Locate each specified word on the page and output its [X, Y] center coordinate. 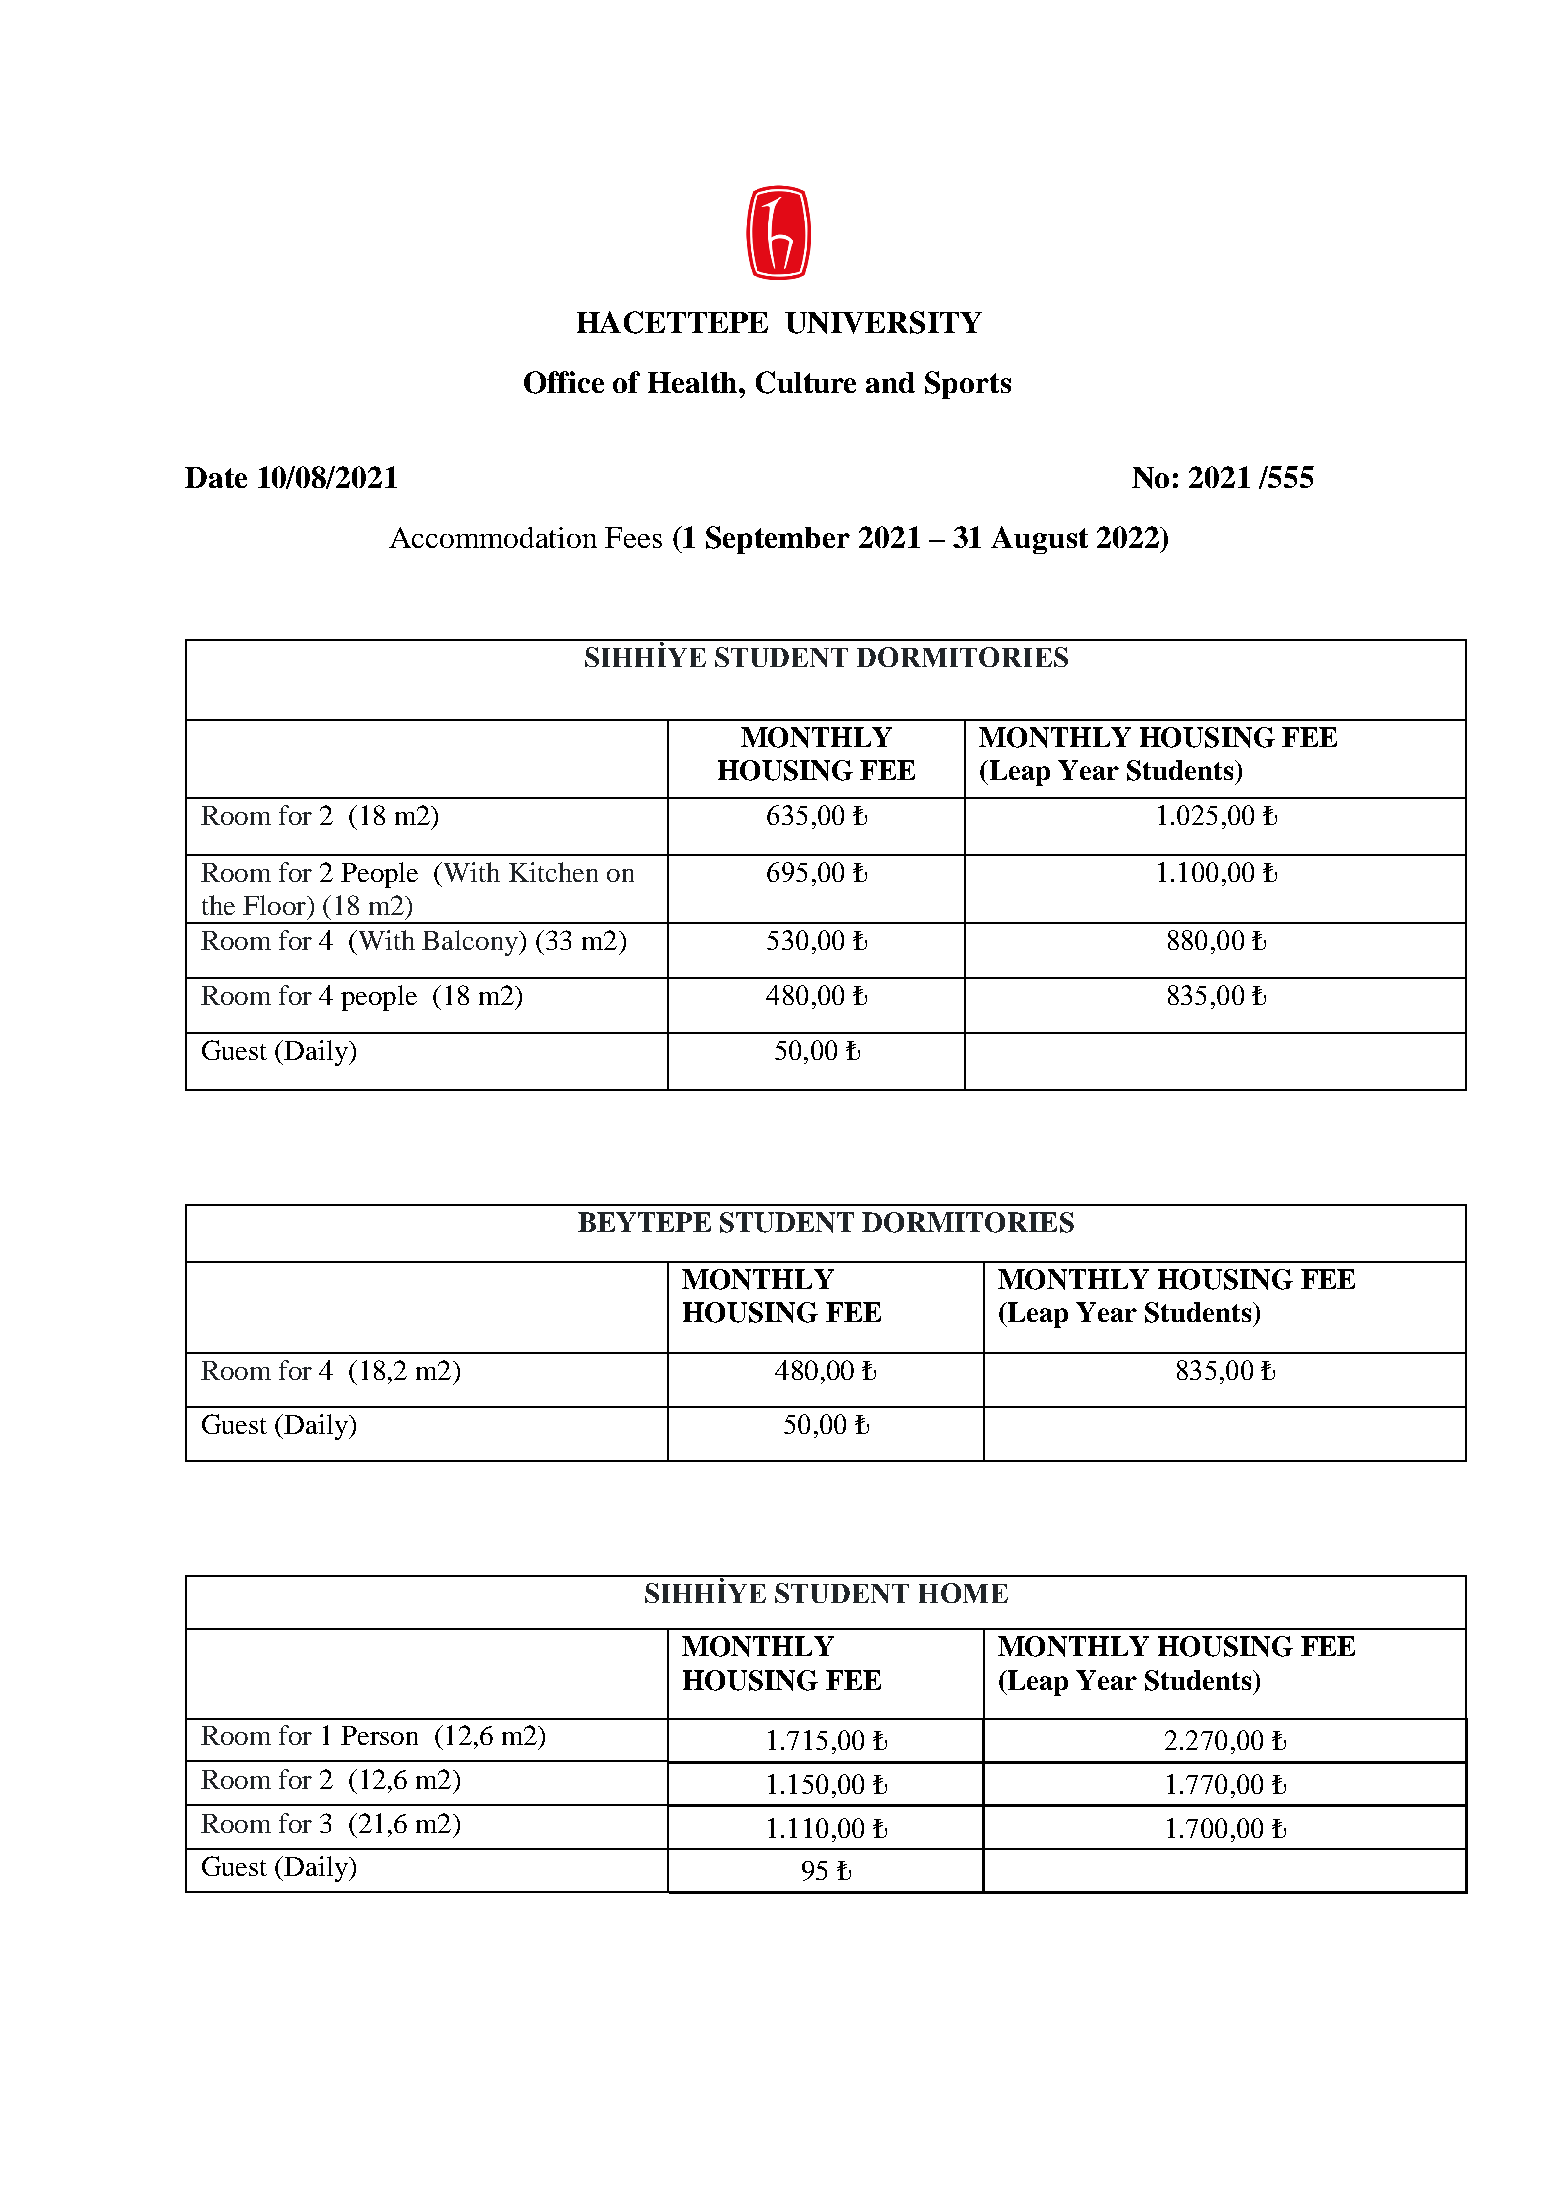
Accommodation [493, 537]
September [778, 540]
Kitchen [553, 872]
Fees [633, 537]
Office [564, 382]
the [218, 905]
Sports [968, 385]
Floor [275, 905]
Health [694, 382]
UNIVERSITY [883, 322]
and [890, 382]
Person [379, 1735]
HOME [963, 1593]
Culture [806, 382]
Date [216, 477]
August [1039, 540]
